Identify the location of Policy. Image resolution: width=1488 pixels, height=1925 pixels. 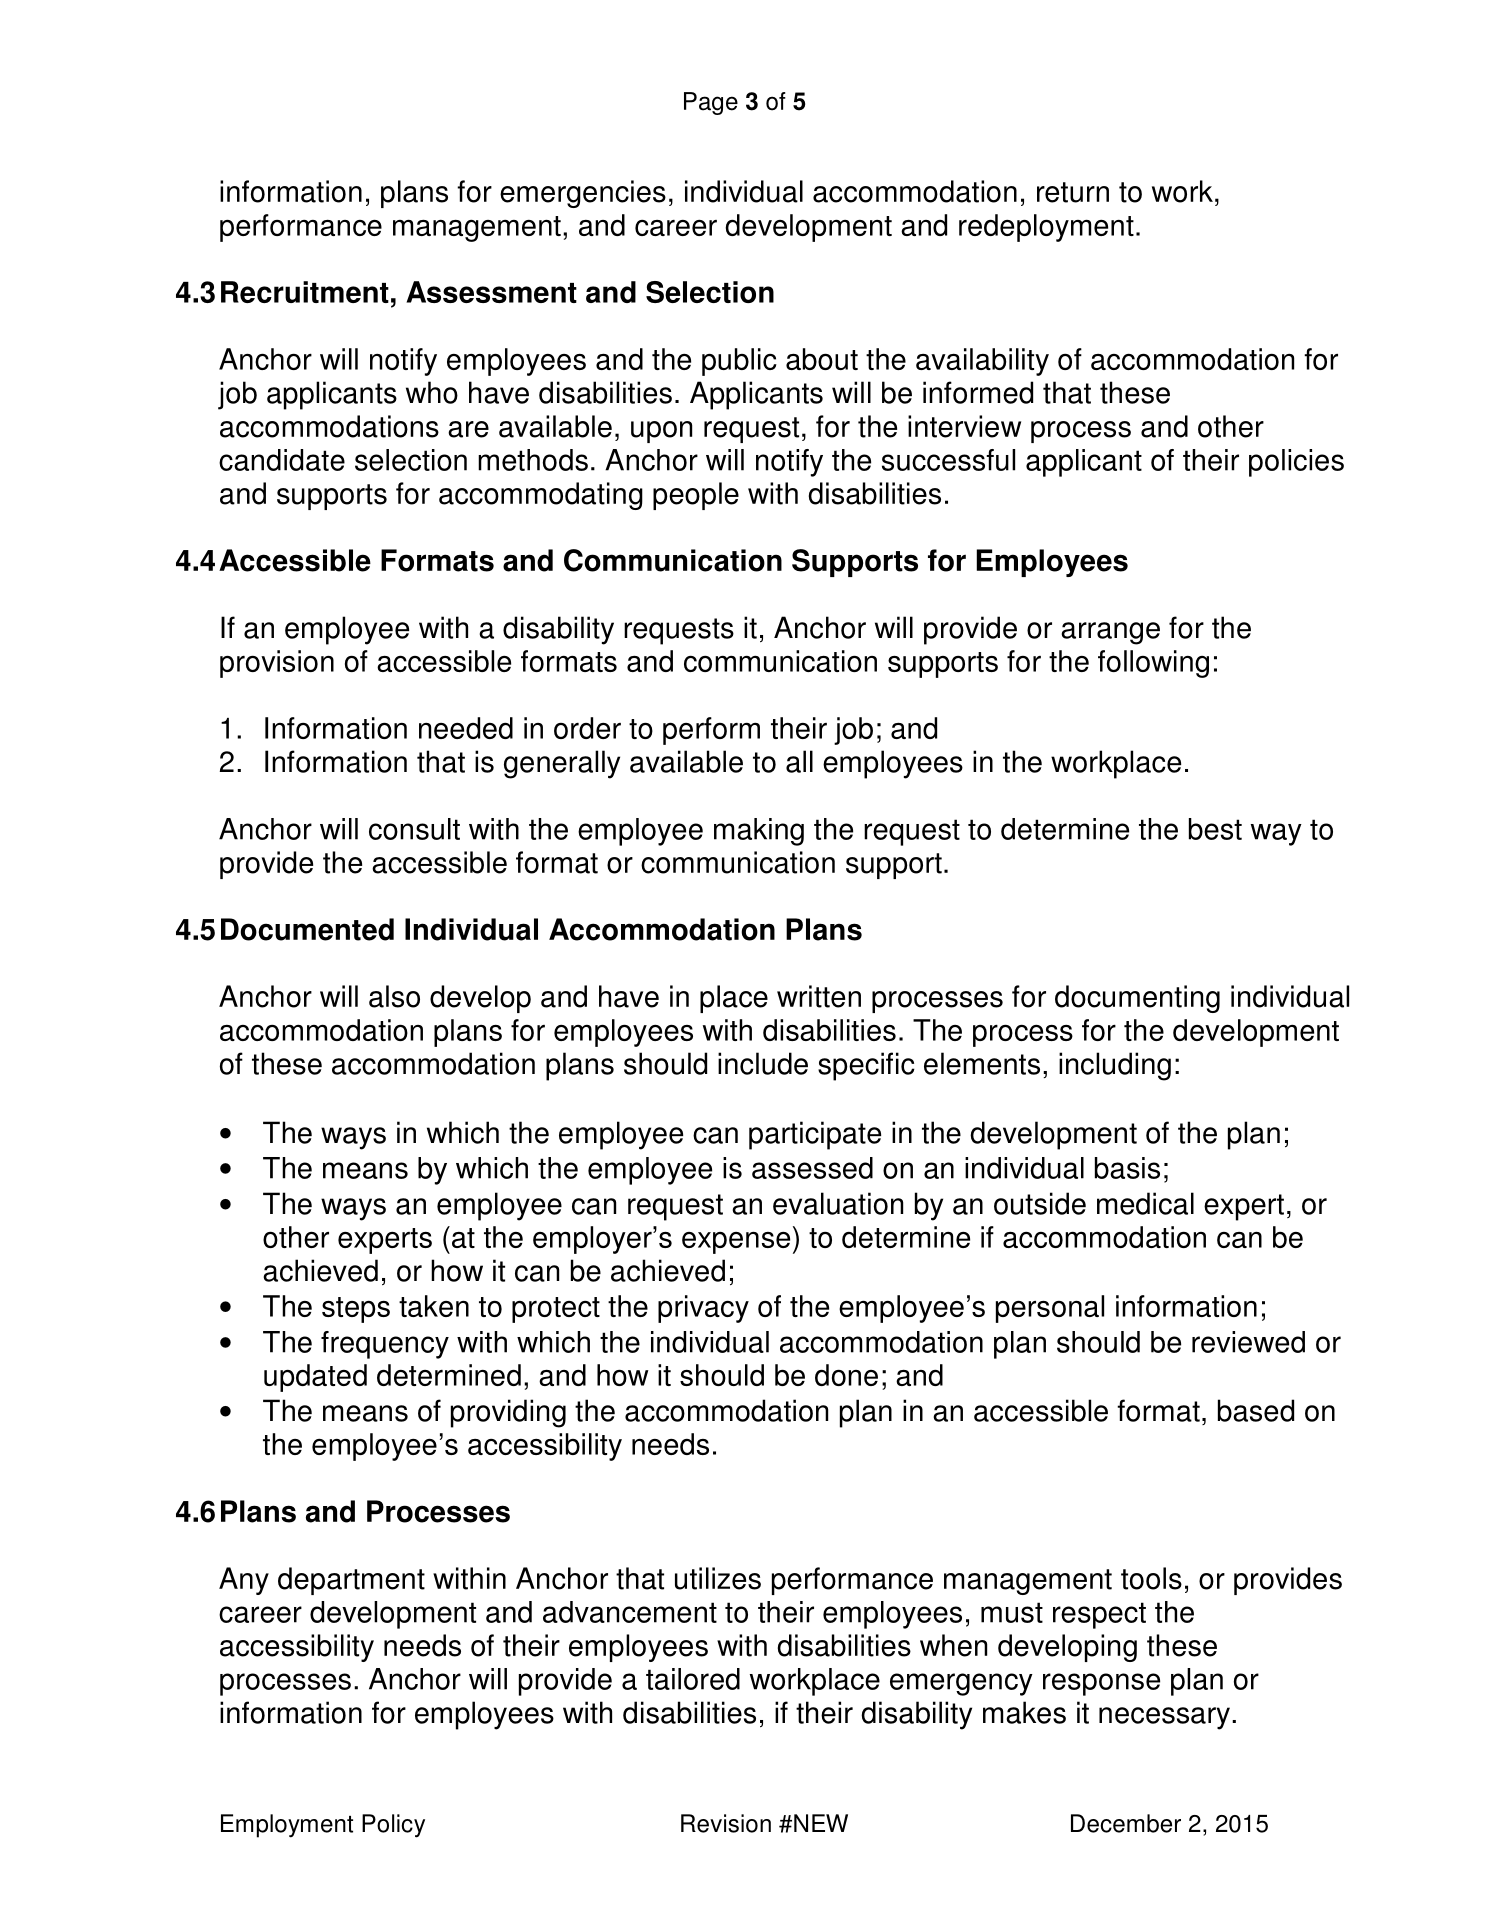
(393, 1826).
